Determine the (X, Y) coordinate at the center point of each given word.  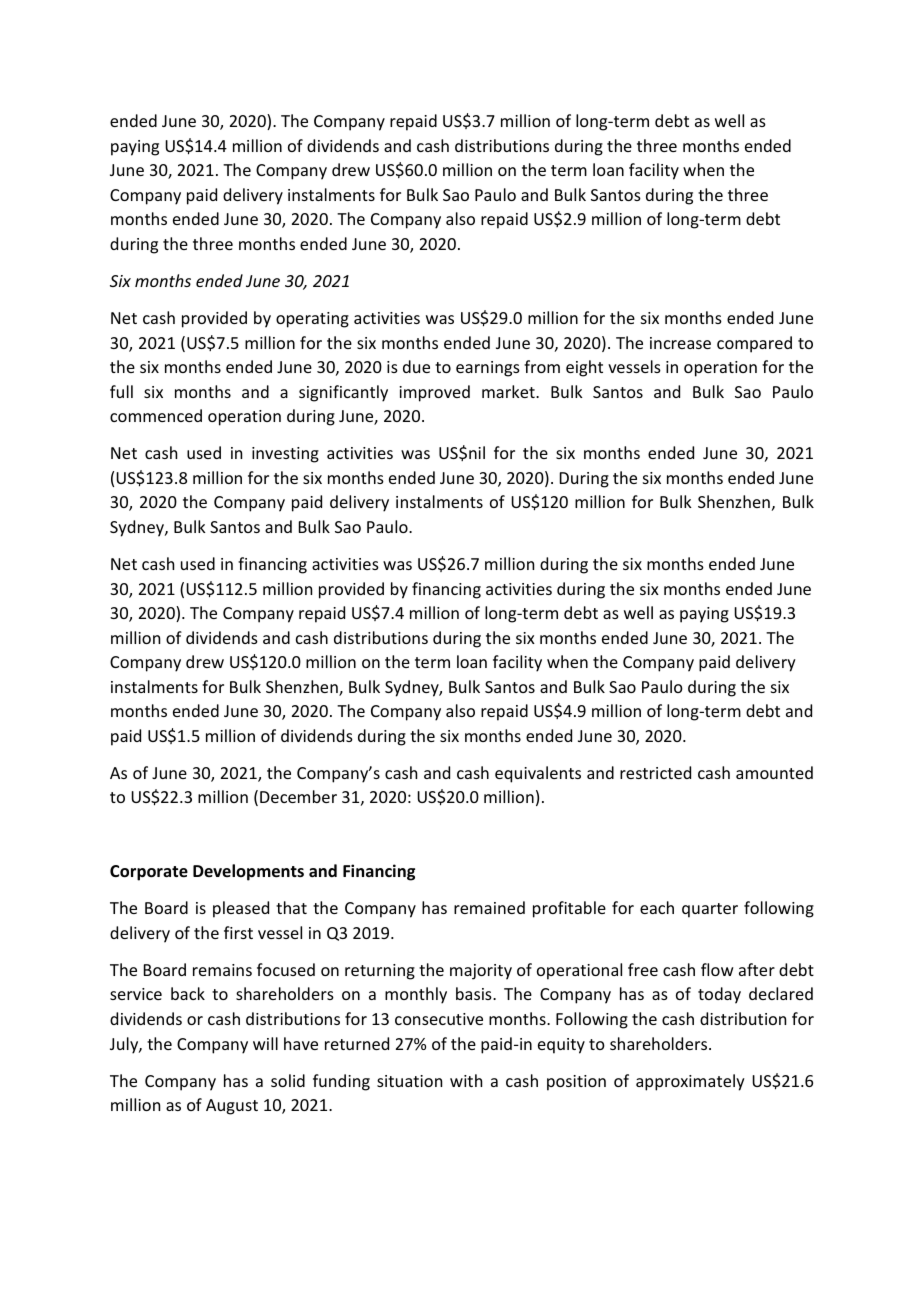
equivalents (538, 774)
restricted (655, 772)
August (232, 1107)
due (416, 366)
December (298, 796)
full (121, 391)
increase (680, 343)
